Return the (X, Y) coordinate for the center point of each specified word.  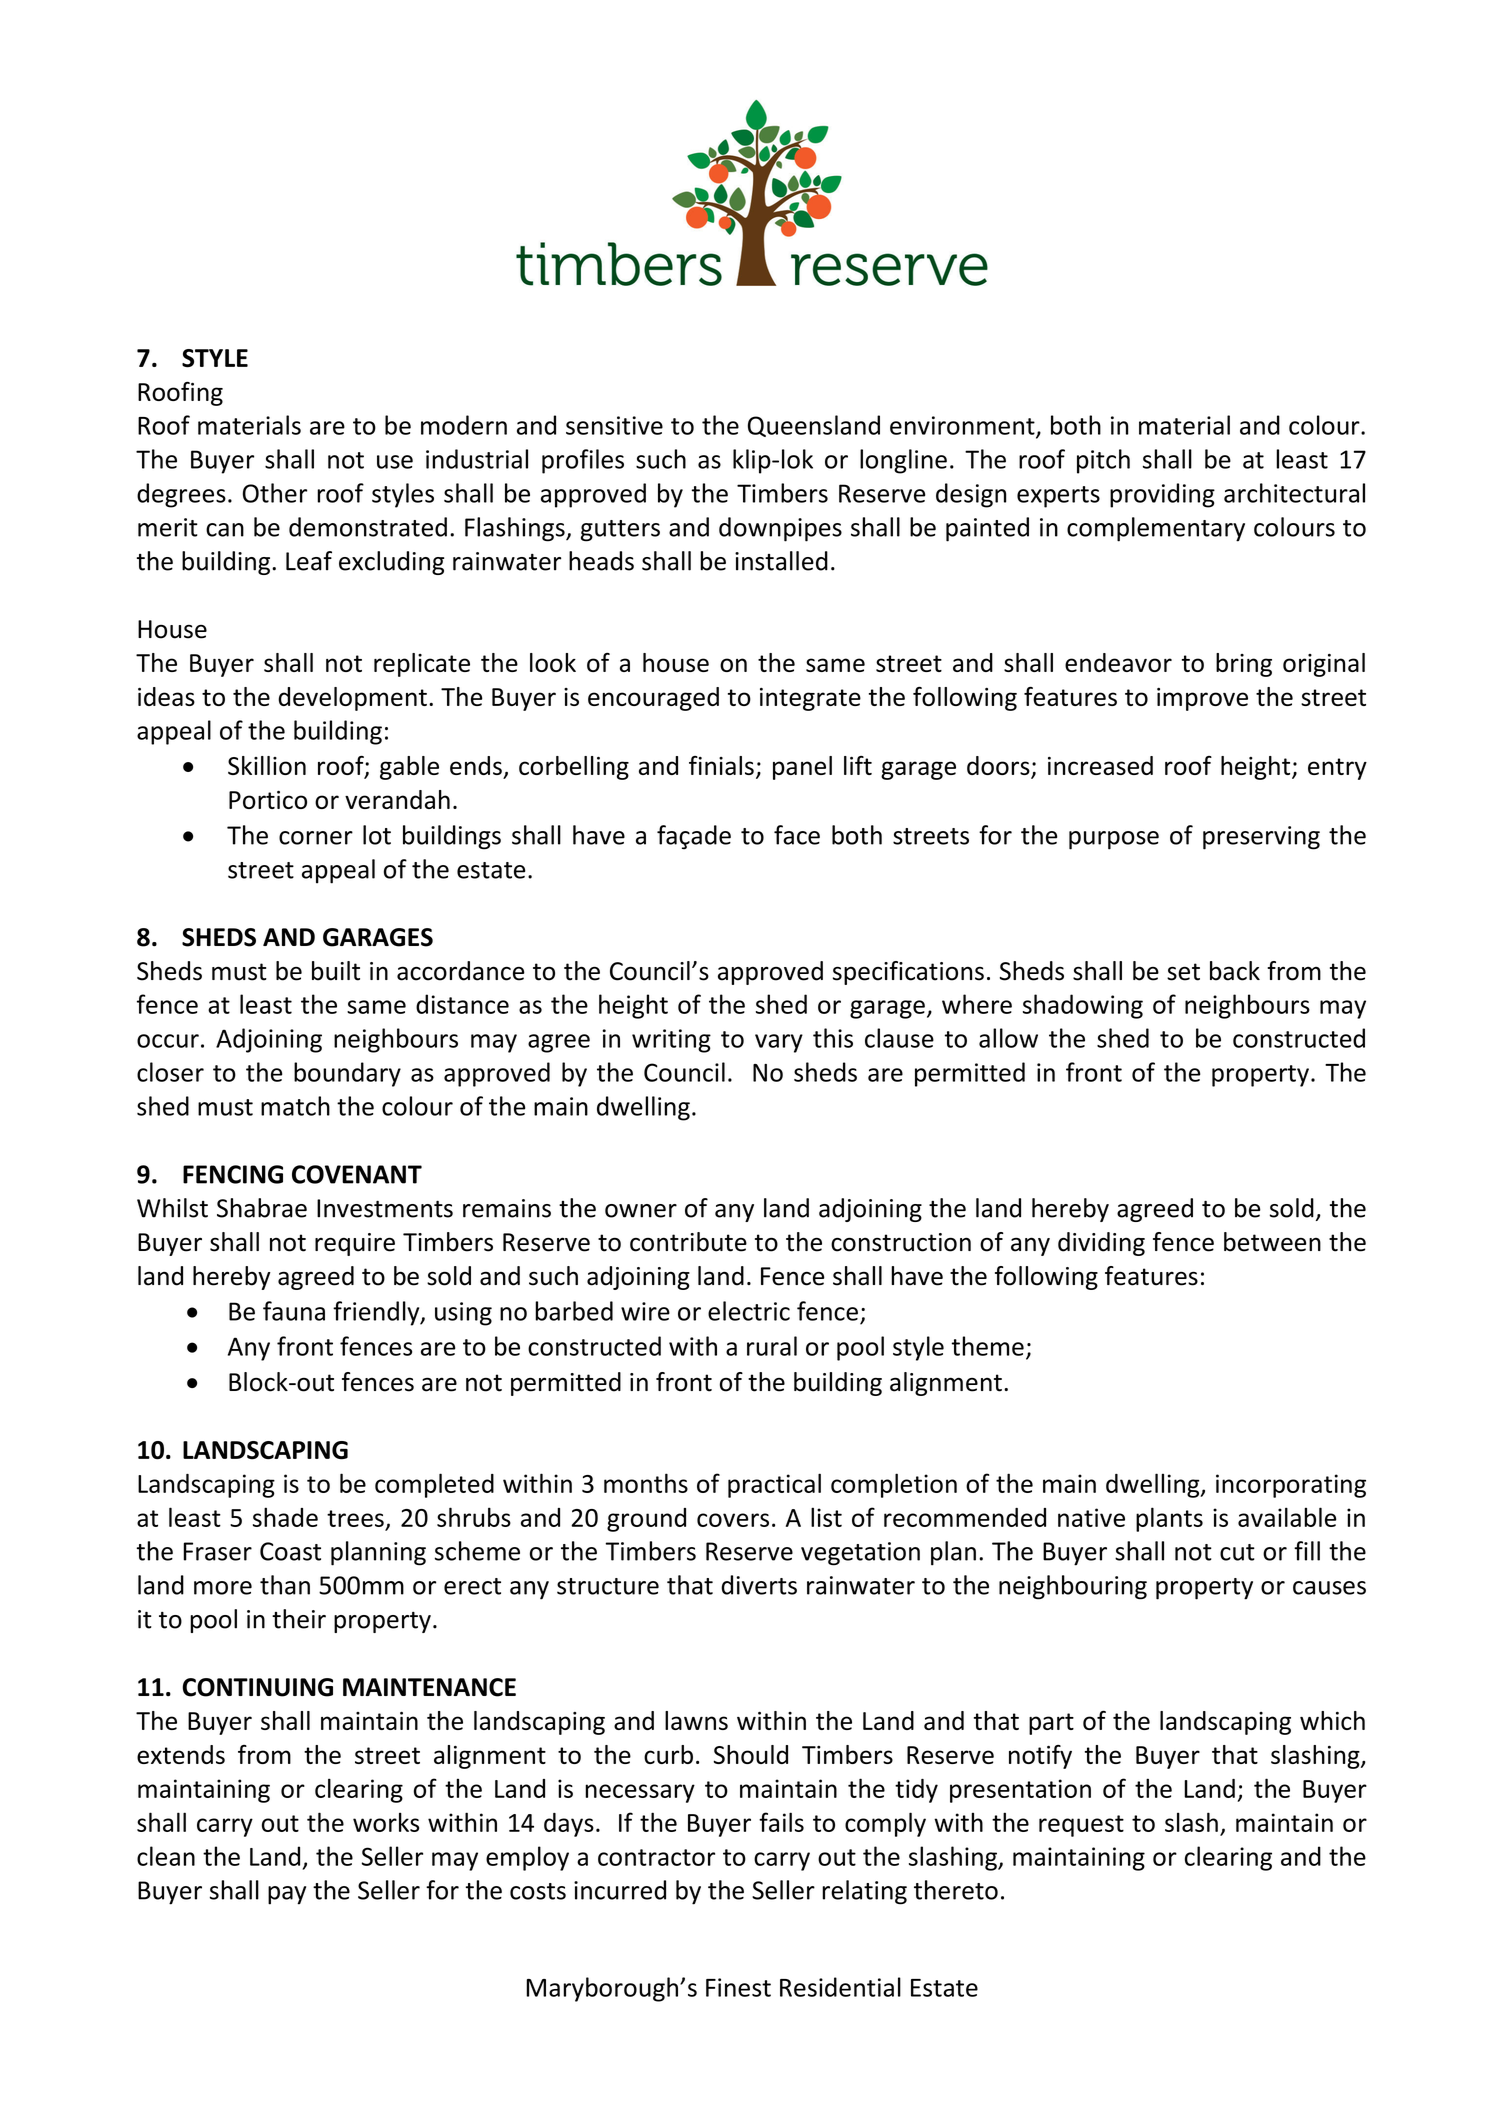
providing (1162, 495)
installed (781, 561)
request (1081, 1826)
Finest (738, 1987)
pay (287, 1895)
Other (275, 493)
